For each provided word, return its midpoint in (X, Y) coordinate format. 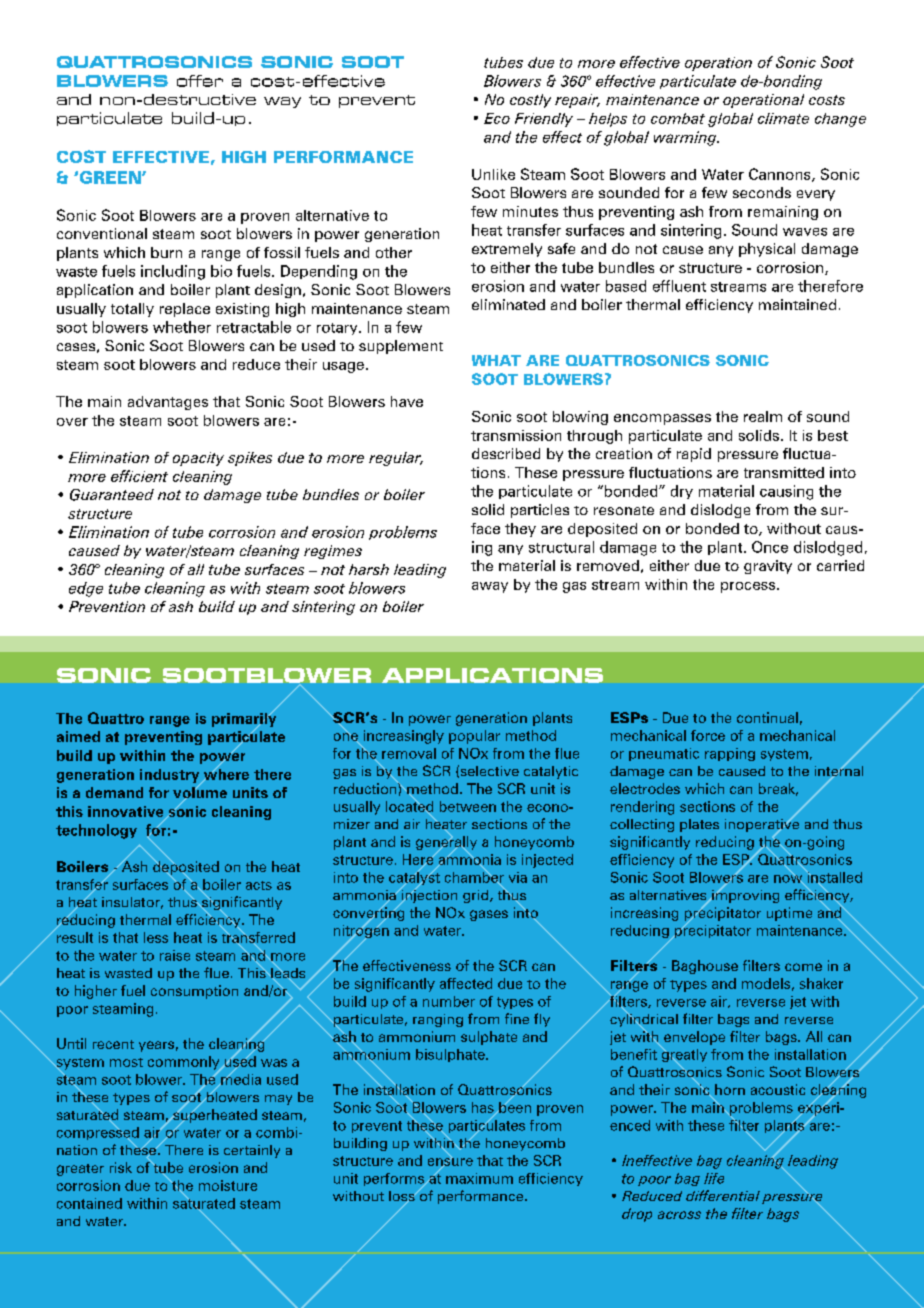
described (506, 453)
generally (446, 843)
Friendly (544, 120)
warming (686, 138)
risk (121, 1167)
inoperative (762, 825)
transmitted (784, 472)
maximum (479, 1178)
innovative (127, 813)
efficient (139, 476)
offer (200, 81)
